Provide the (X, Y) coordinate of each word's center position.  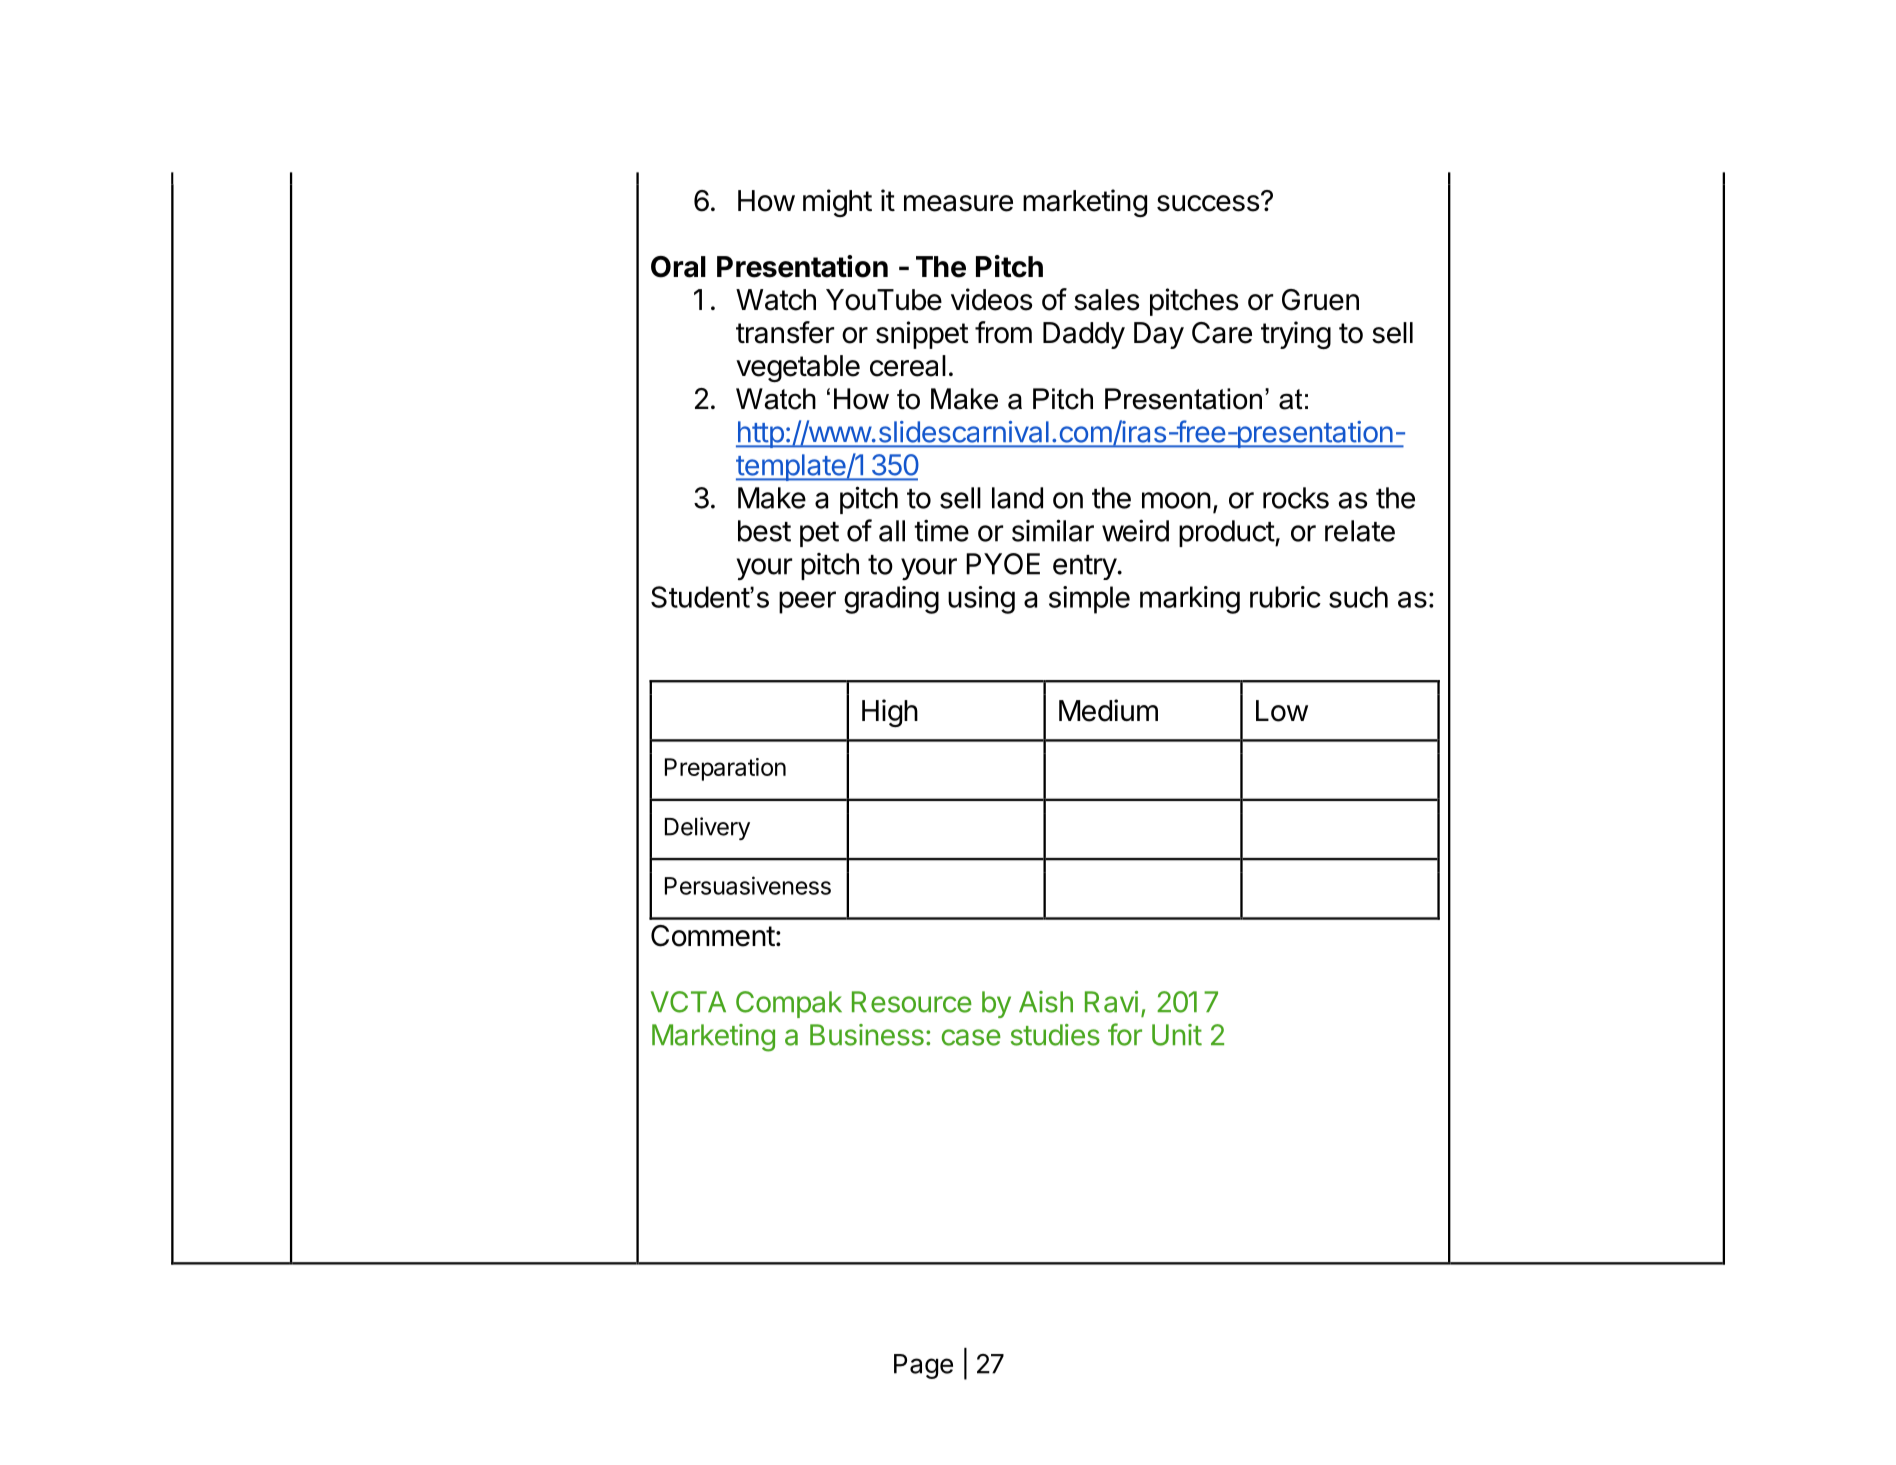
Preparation (725, 769)
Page (923, 1366)
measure (958, 203)
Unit (1177, 1035)
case (971, 1037)
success (1208, 203)
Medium (1108, 710)
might (837, 203)
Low (1282, 711)
